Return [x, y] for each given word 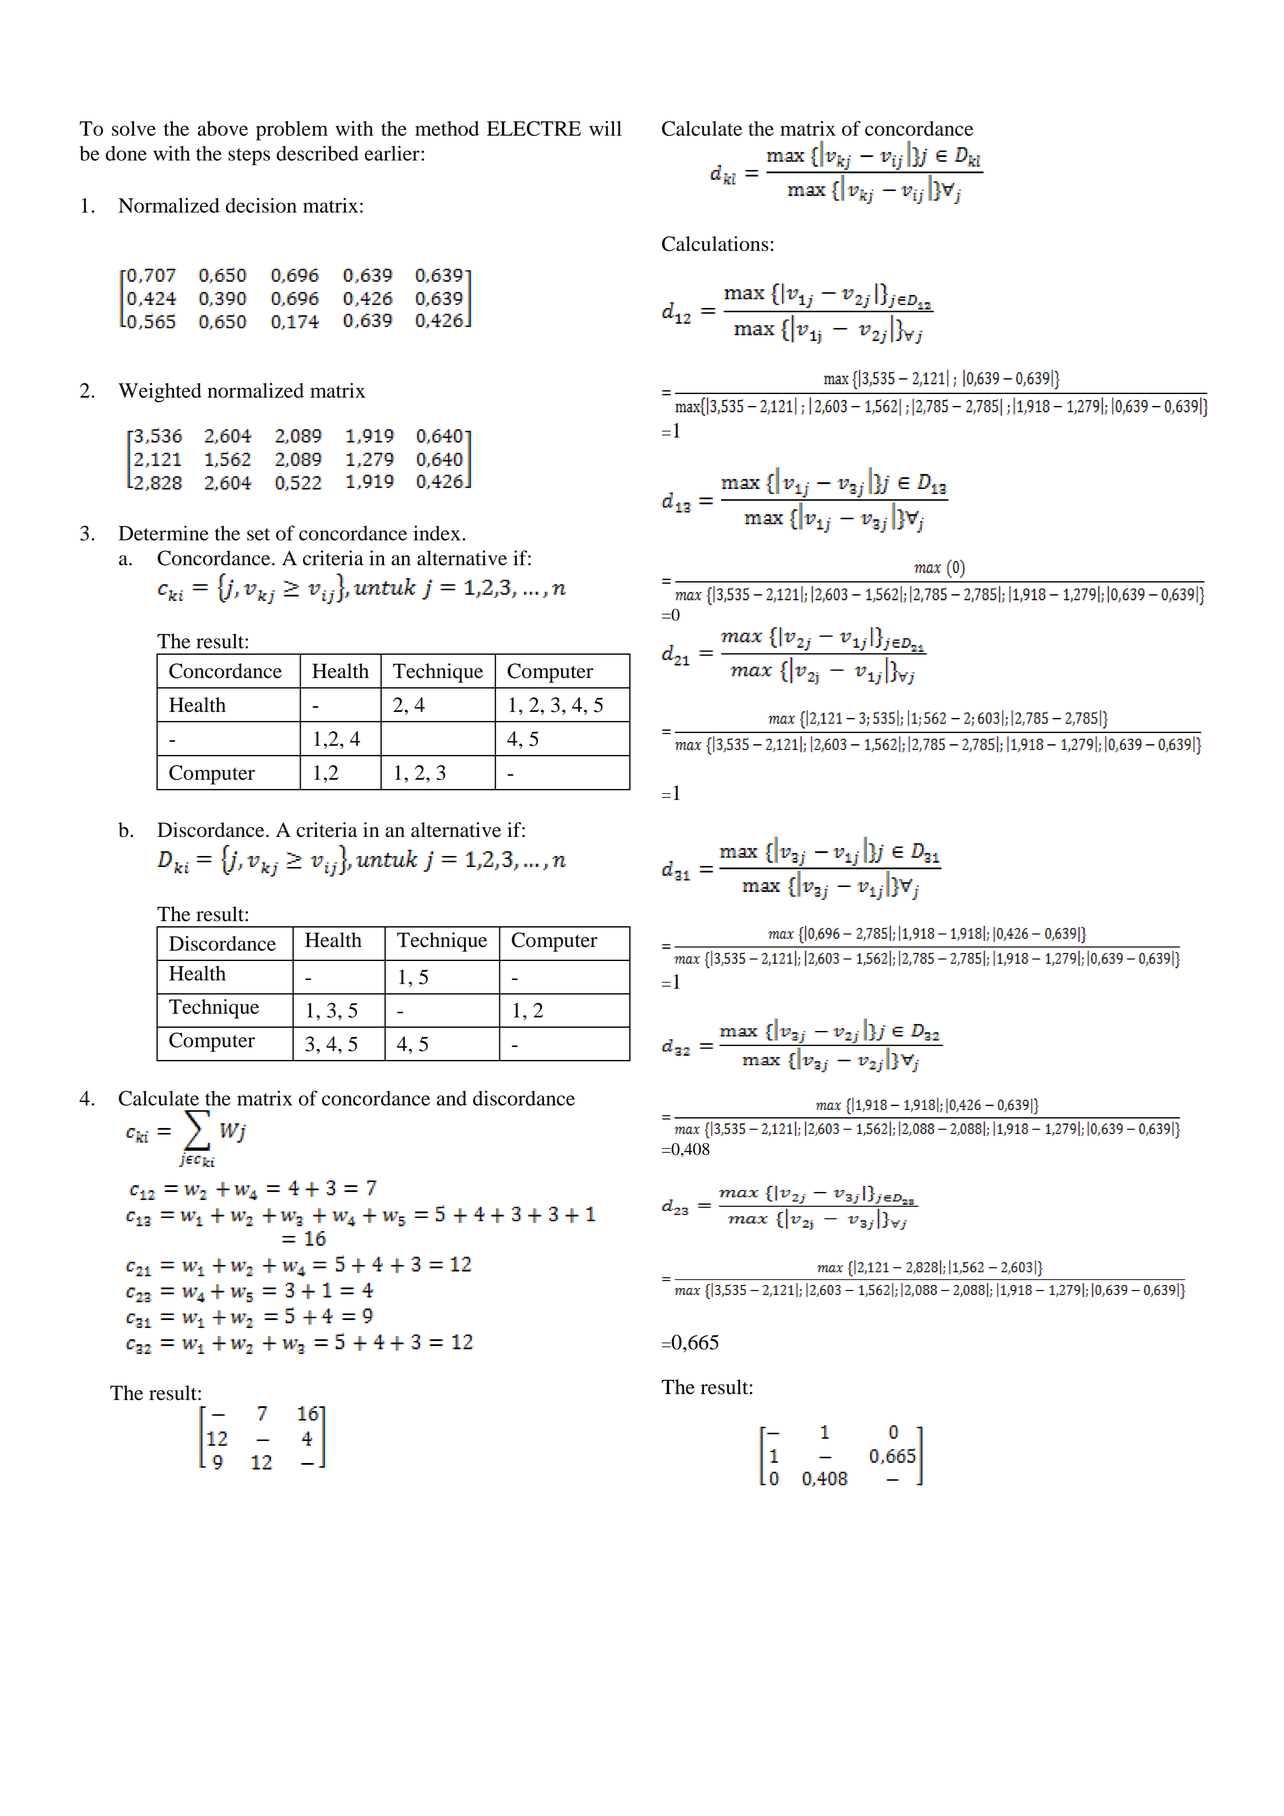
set [258, 534]
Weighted [160, 393]
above [223, 128]
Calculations [715, 244]
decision [261, 205]
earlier [393, 153]
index [436, 533]
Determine [164, 533]
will [605, 128]
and [452, 1098]
